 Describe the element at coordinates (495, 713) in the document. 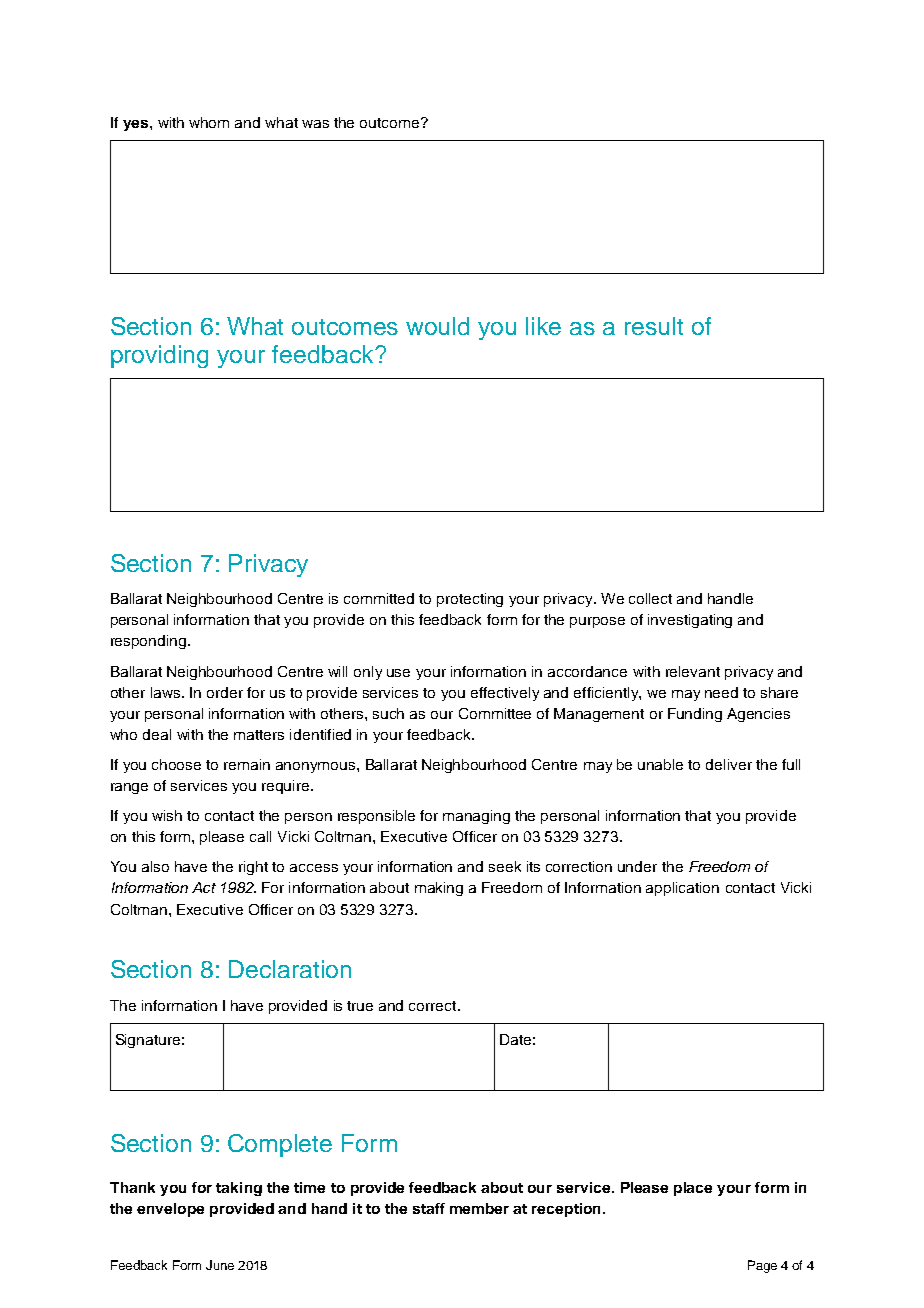

I see `Committee` at that location.
